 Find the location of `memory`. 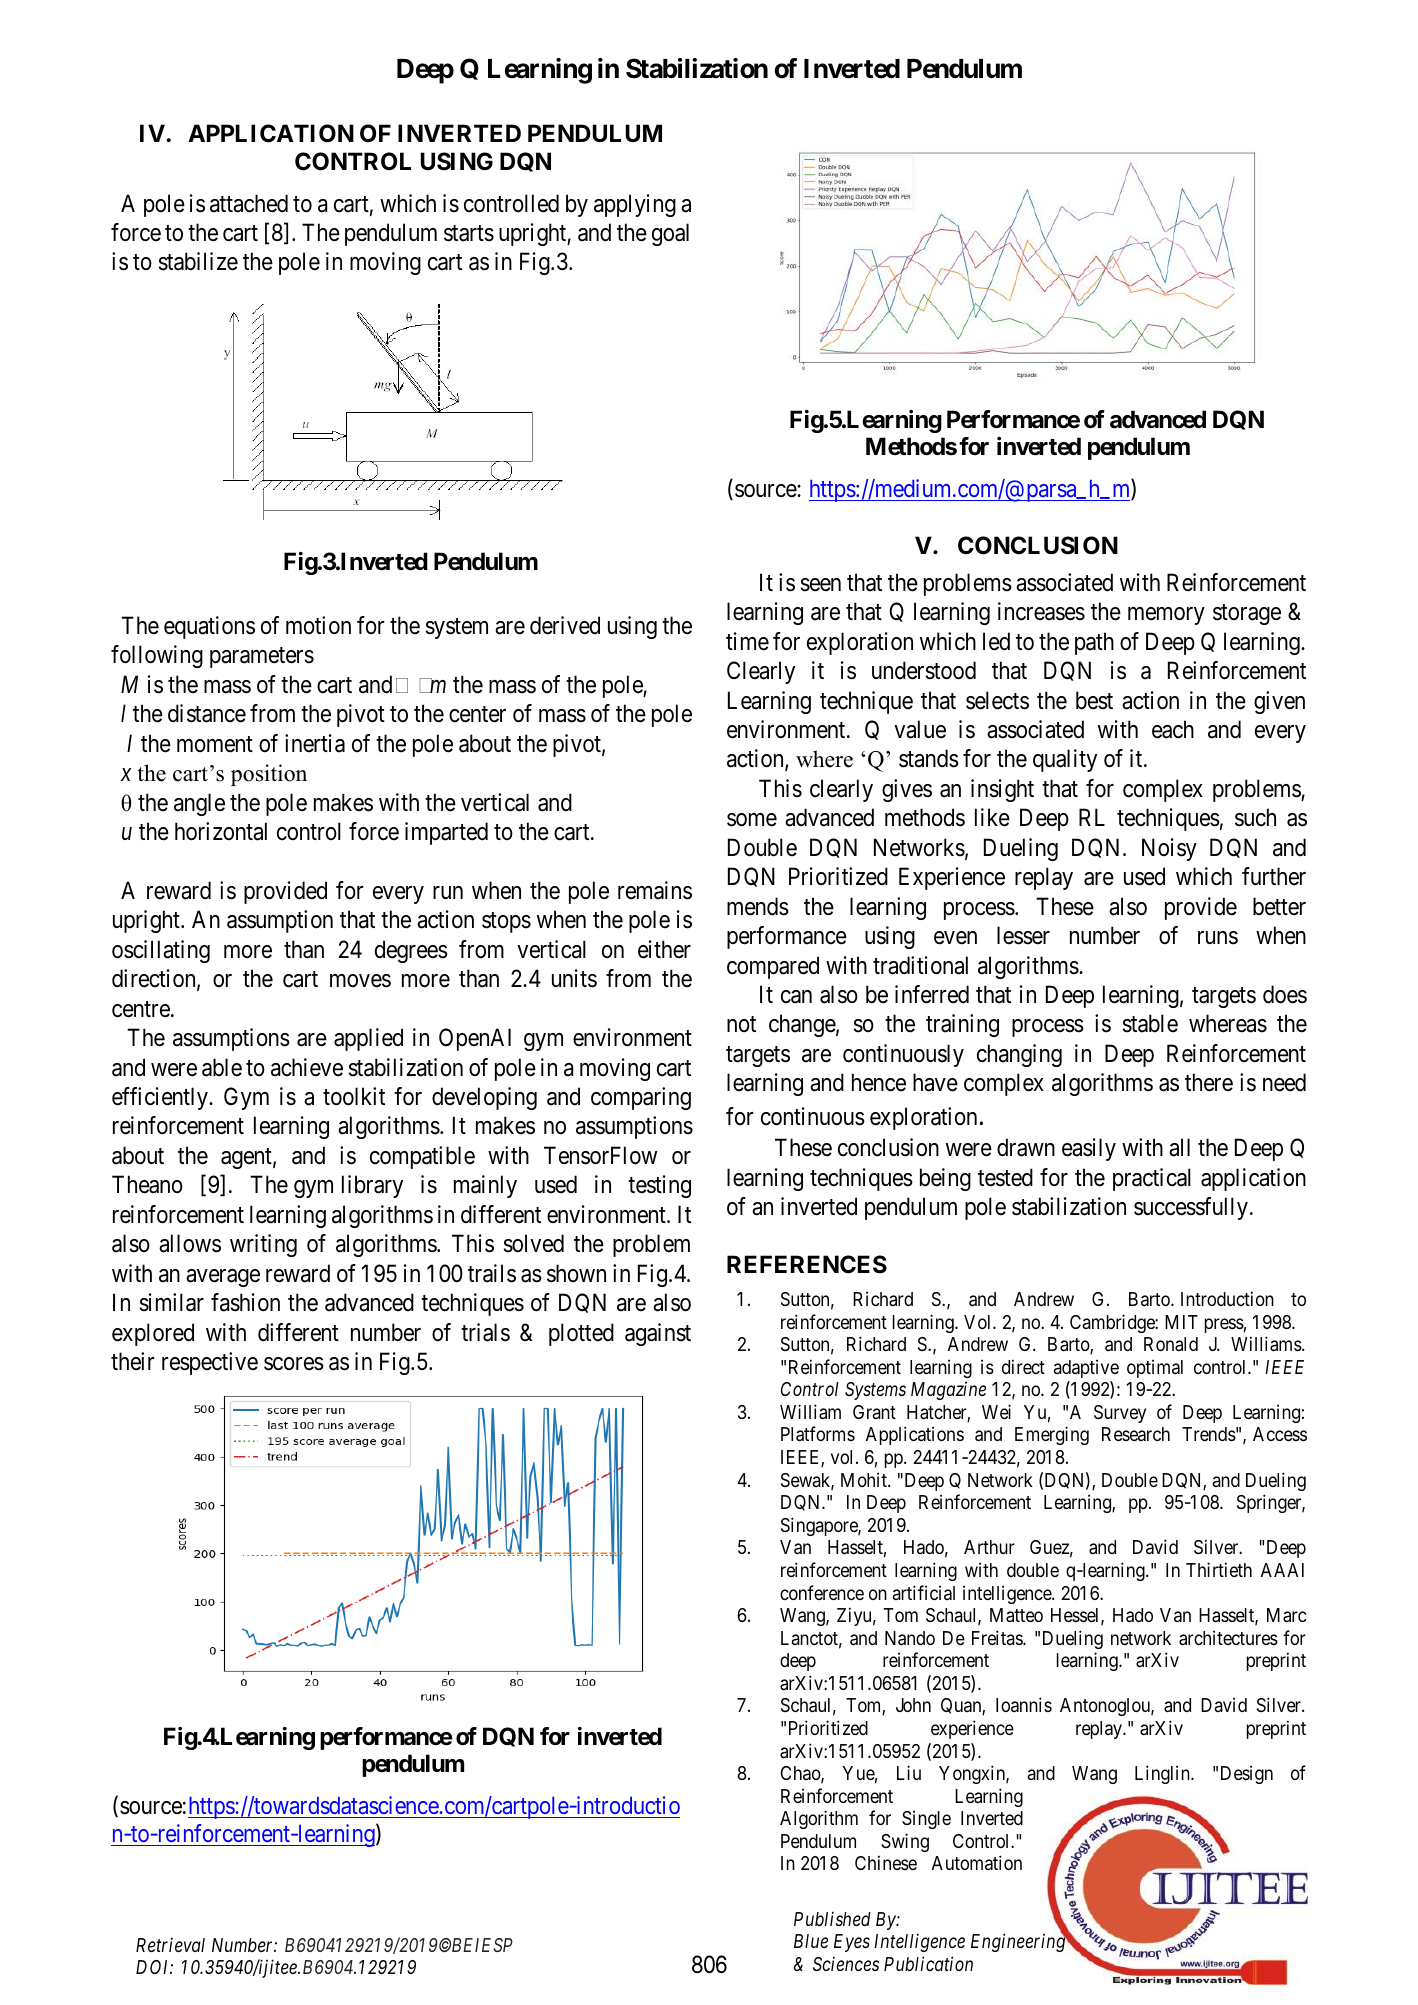

memory is located at coordinates (1166, 616).
